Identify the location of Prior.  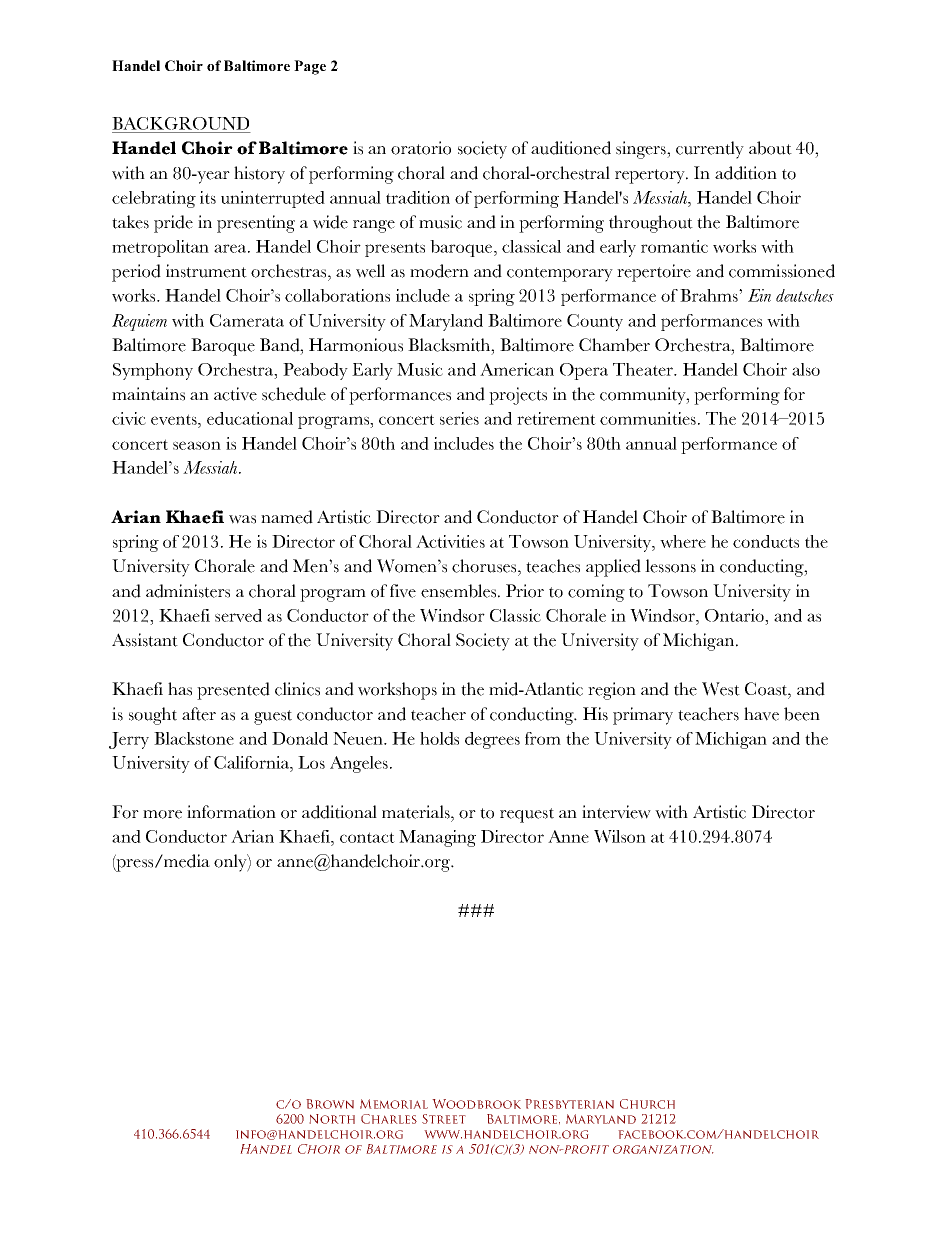
(525, 591).
